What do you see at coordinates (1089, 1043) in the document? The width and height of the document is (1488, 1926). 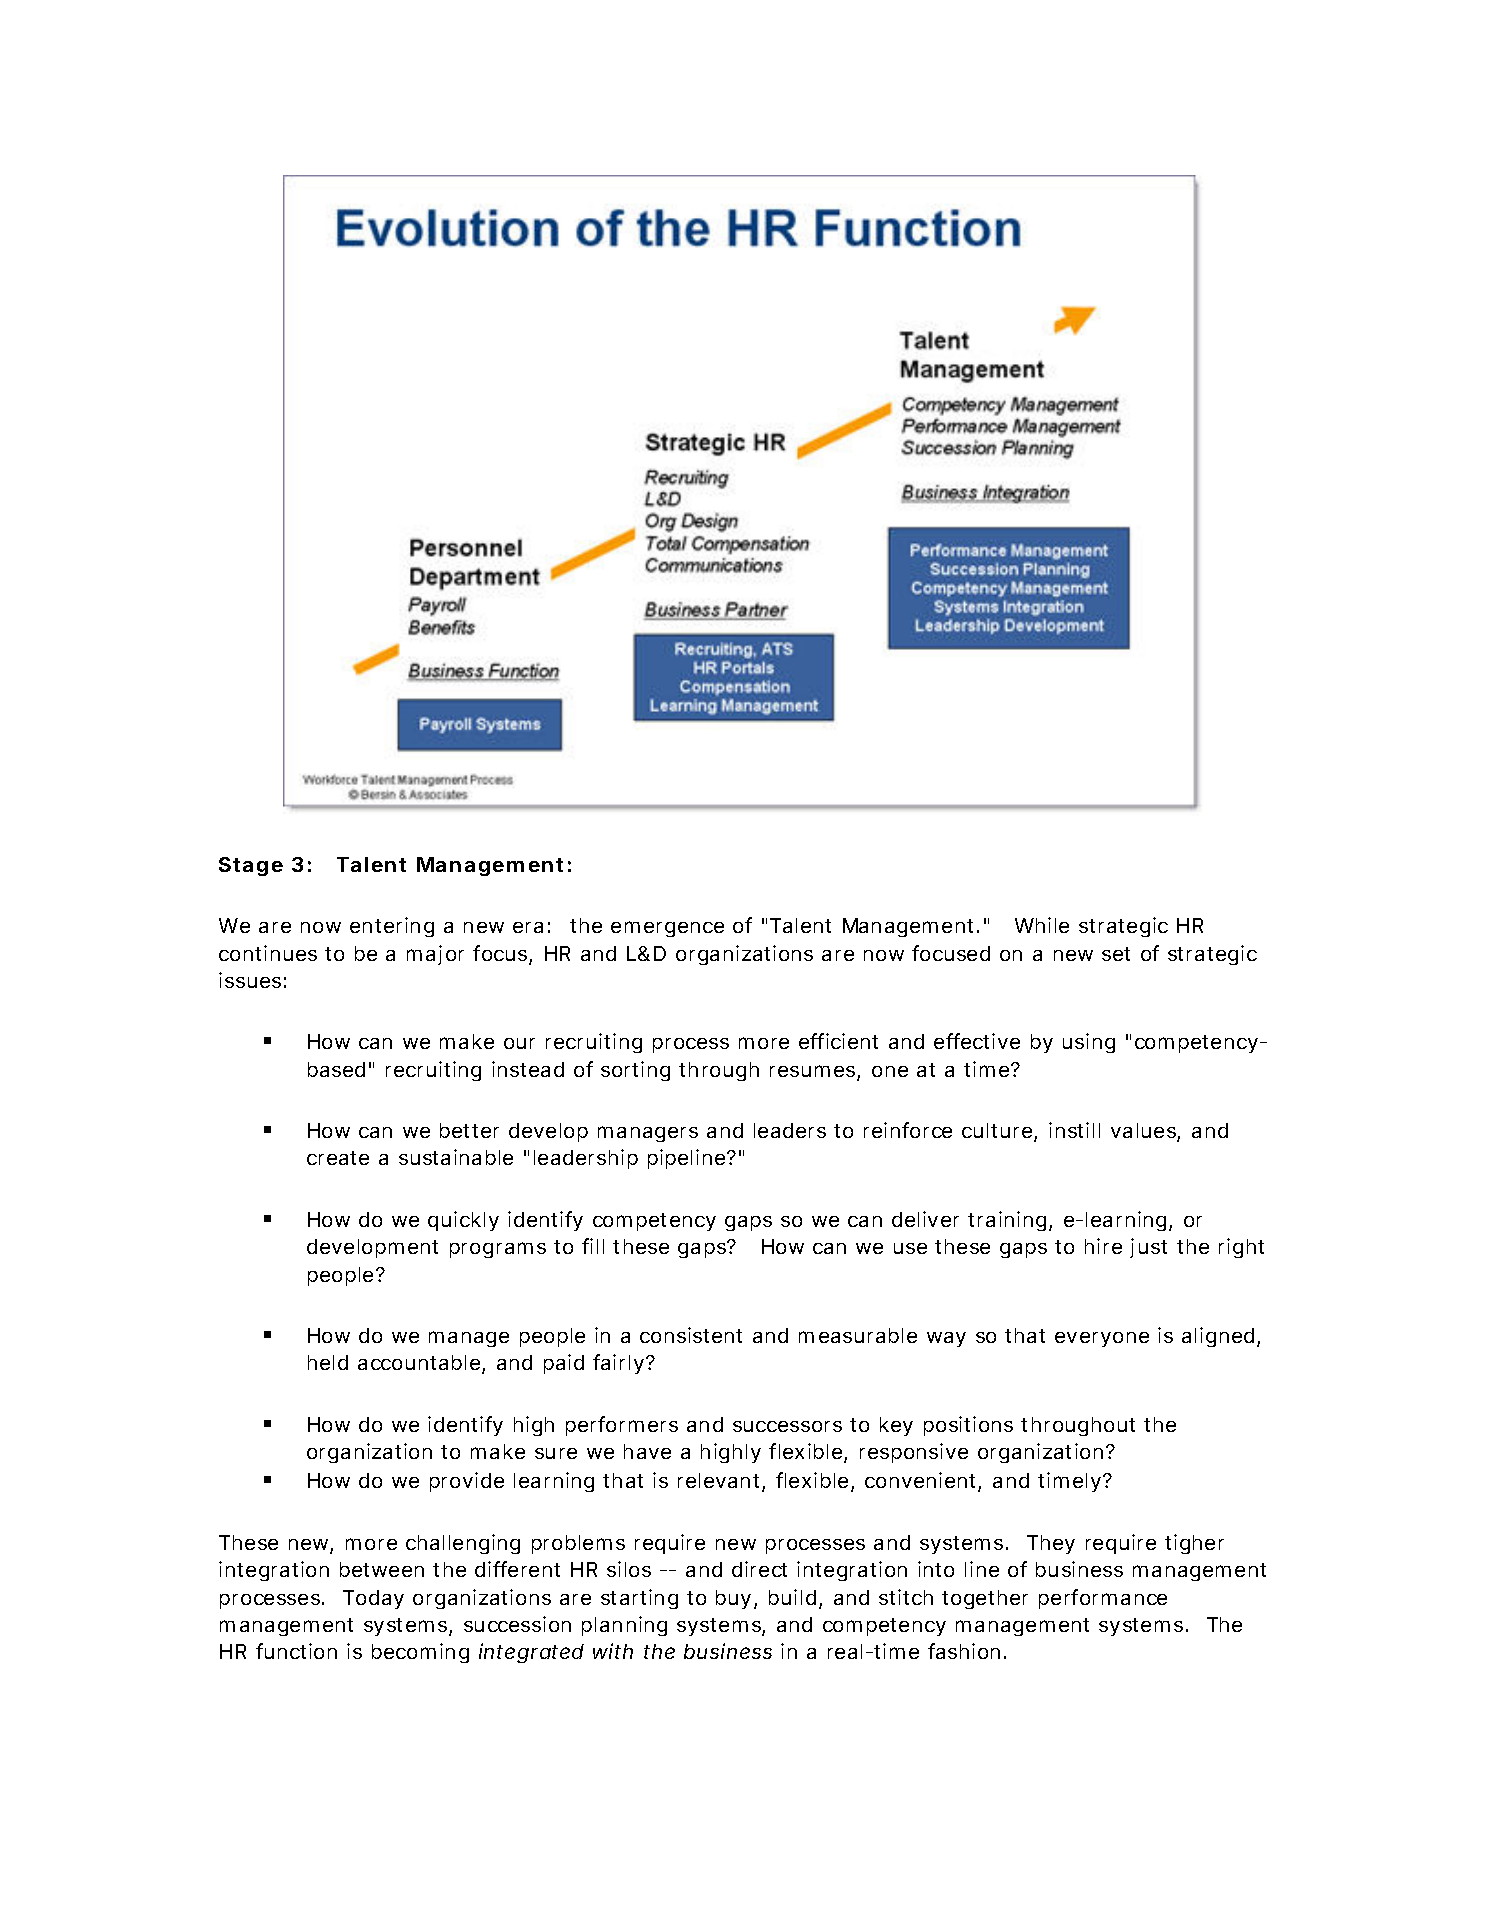 I see `using` at bounding box center [1089, 1043].
